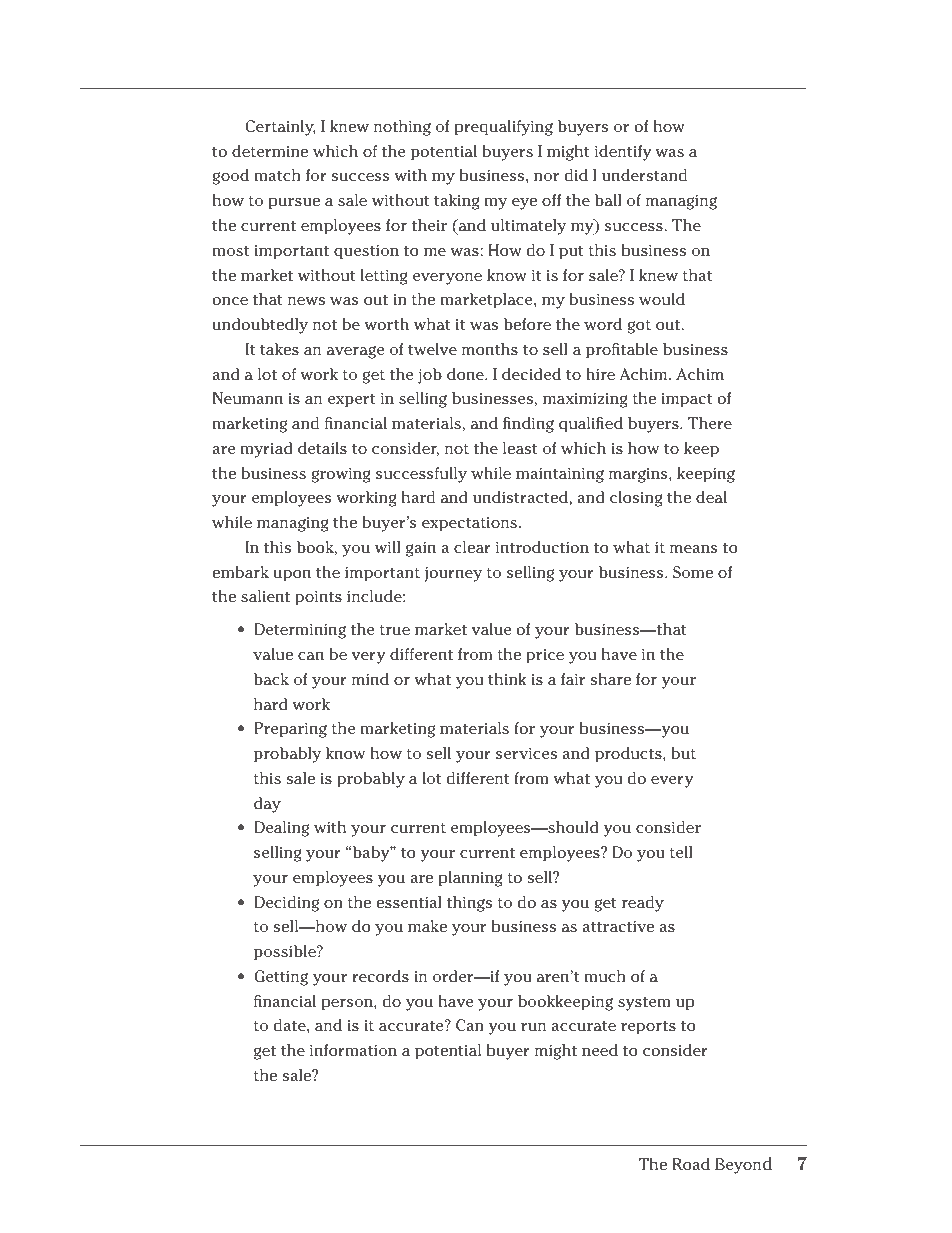 The width and height of the screenshot is (952, 1233). What do you see at coordinates (472, 547) in the screenshot?
I see `clear` at bounding box center [472, 547].
